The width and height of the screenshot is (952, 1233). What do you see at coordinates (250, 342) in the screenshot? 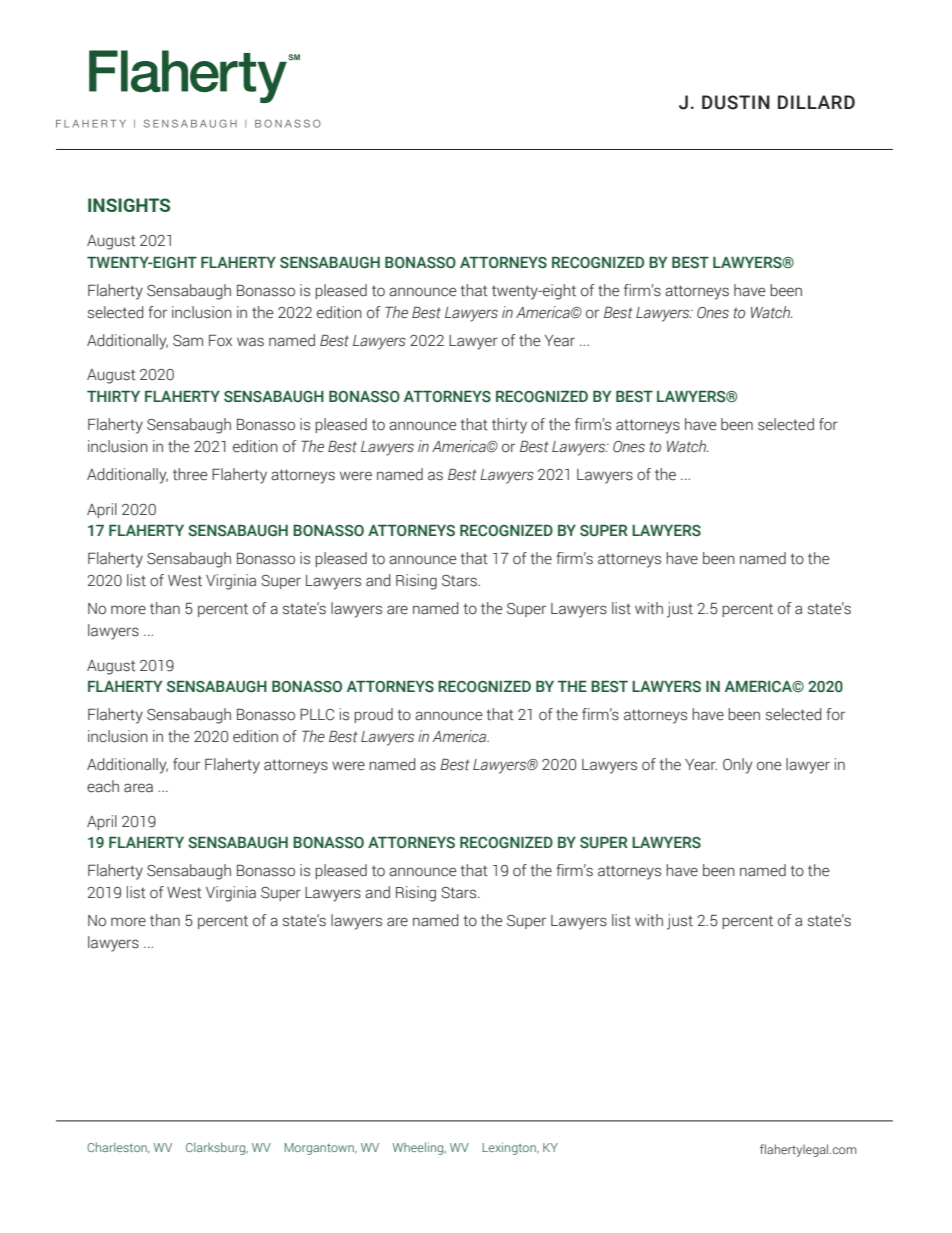
I see `was` at bounding box center [250, 342].
